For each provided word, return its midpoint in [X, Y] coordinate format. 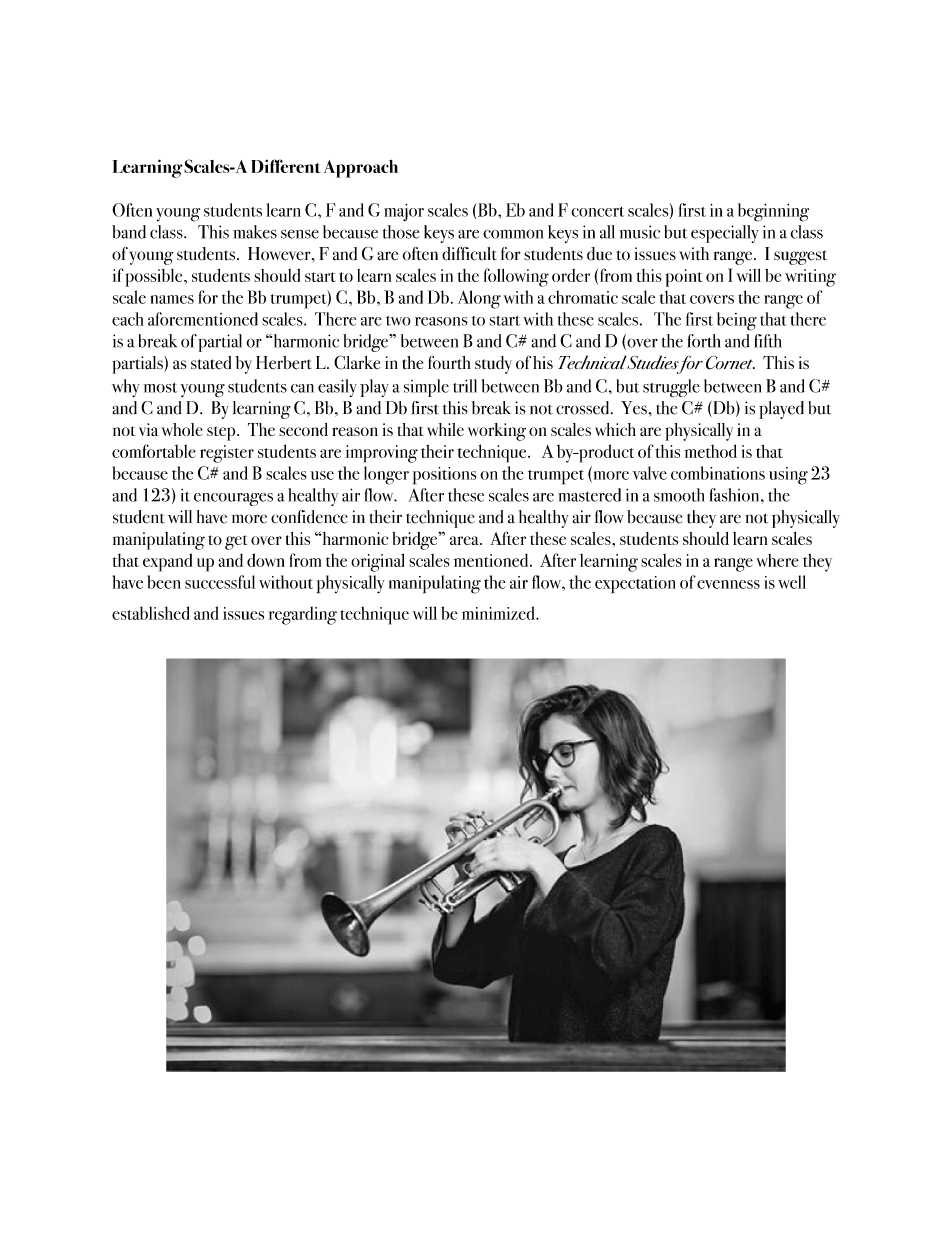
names [172, 299]
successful [220, 582]
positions [444, 476]
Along [479, 299]
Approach [361, 169]
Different [285, 166]
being [737, 321]
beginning [773, 212]
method [711, 451]
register [227, 454]
